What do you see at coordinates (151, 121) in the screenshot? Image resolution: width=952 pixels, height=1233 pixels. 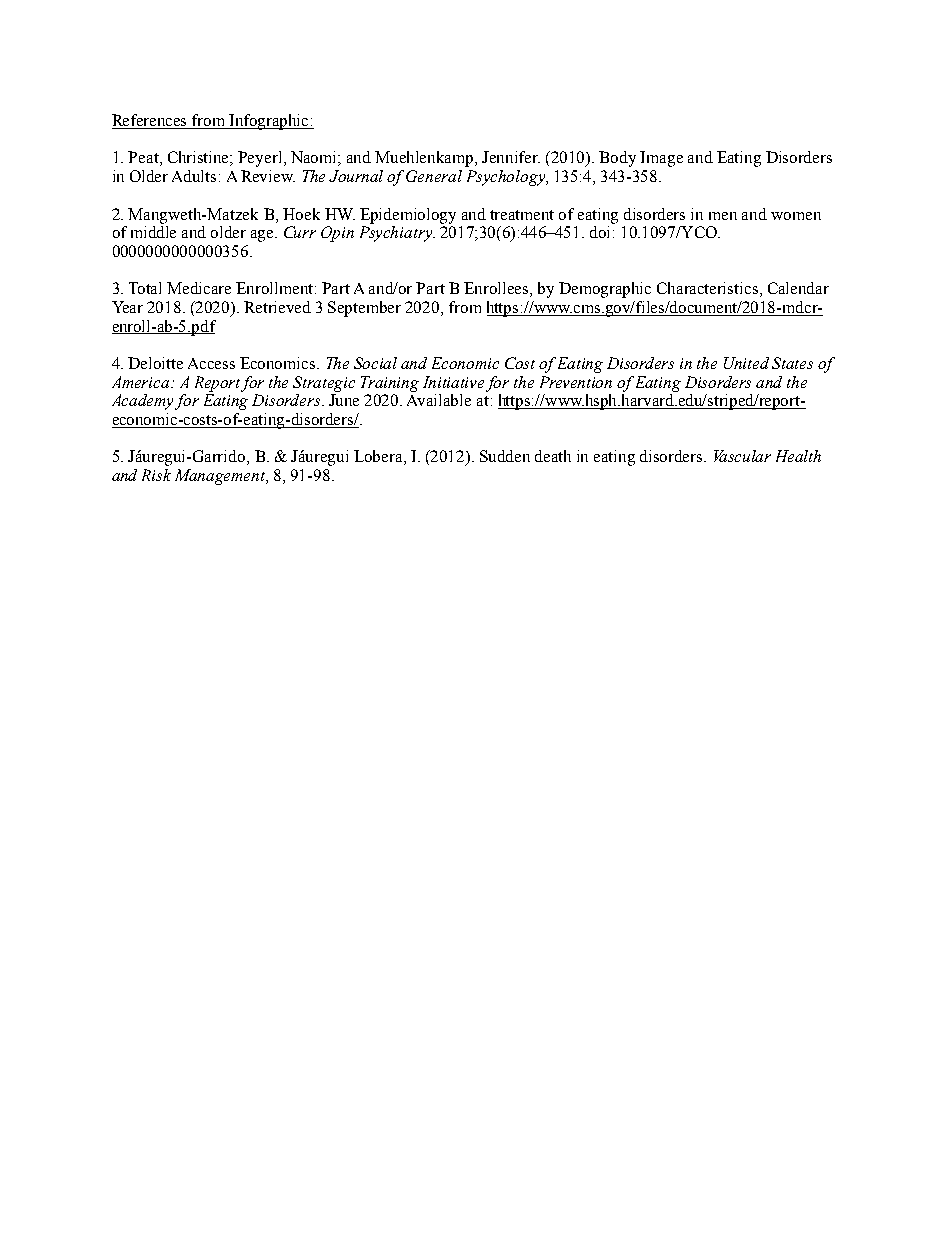 I see `References` at bounding box center [151, 121].
